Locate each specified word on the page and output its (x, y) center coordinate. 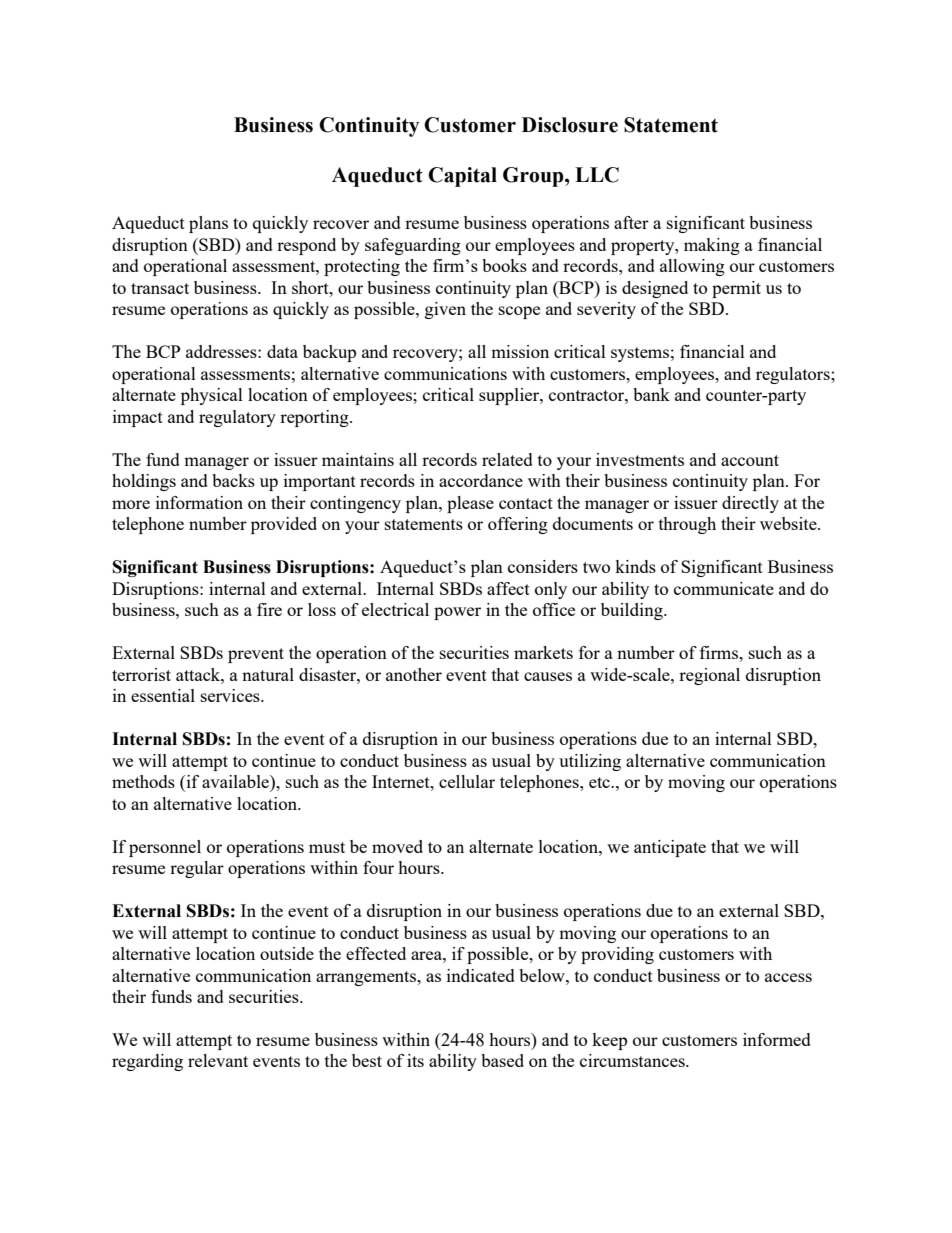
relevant (218, 1060)
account (750, 460)
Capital (462, 177)
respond (306, 246)
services (231, 695)
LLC (597, 175)
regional (709, 676)
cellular (467, 781)
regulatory (237, 418)
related (507, 459)
